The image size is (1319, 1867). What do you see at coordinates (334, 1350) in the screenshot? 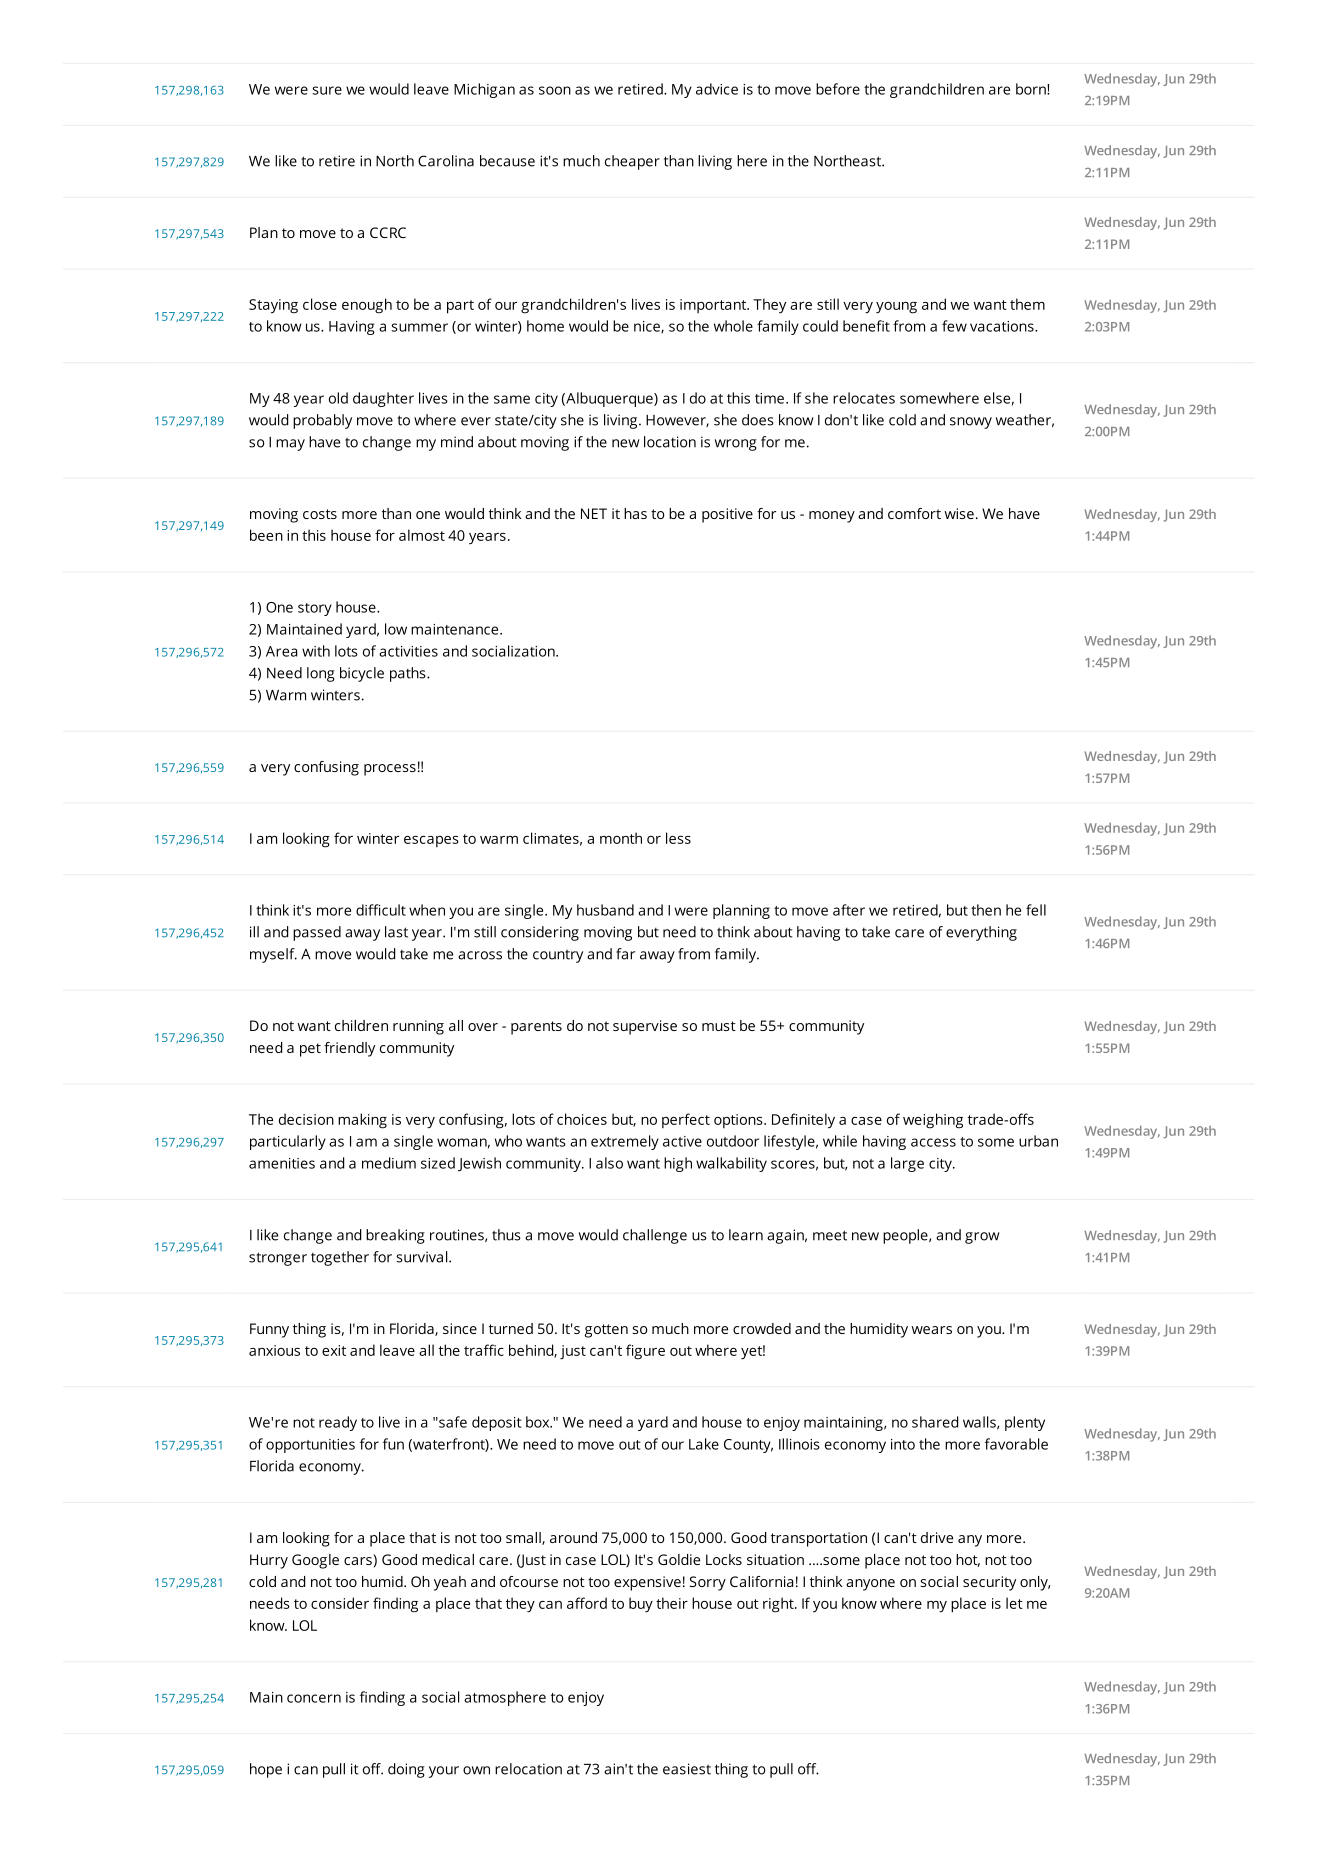
I see `exit` at bounding box center [334, 1350].
